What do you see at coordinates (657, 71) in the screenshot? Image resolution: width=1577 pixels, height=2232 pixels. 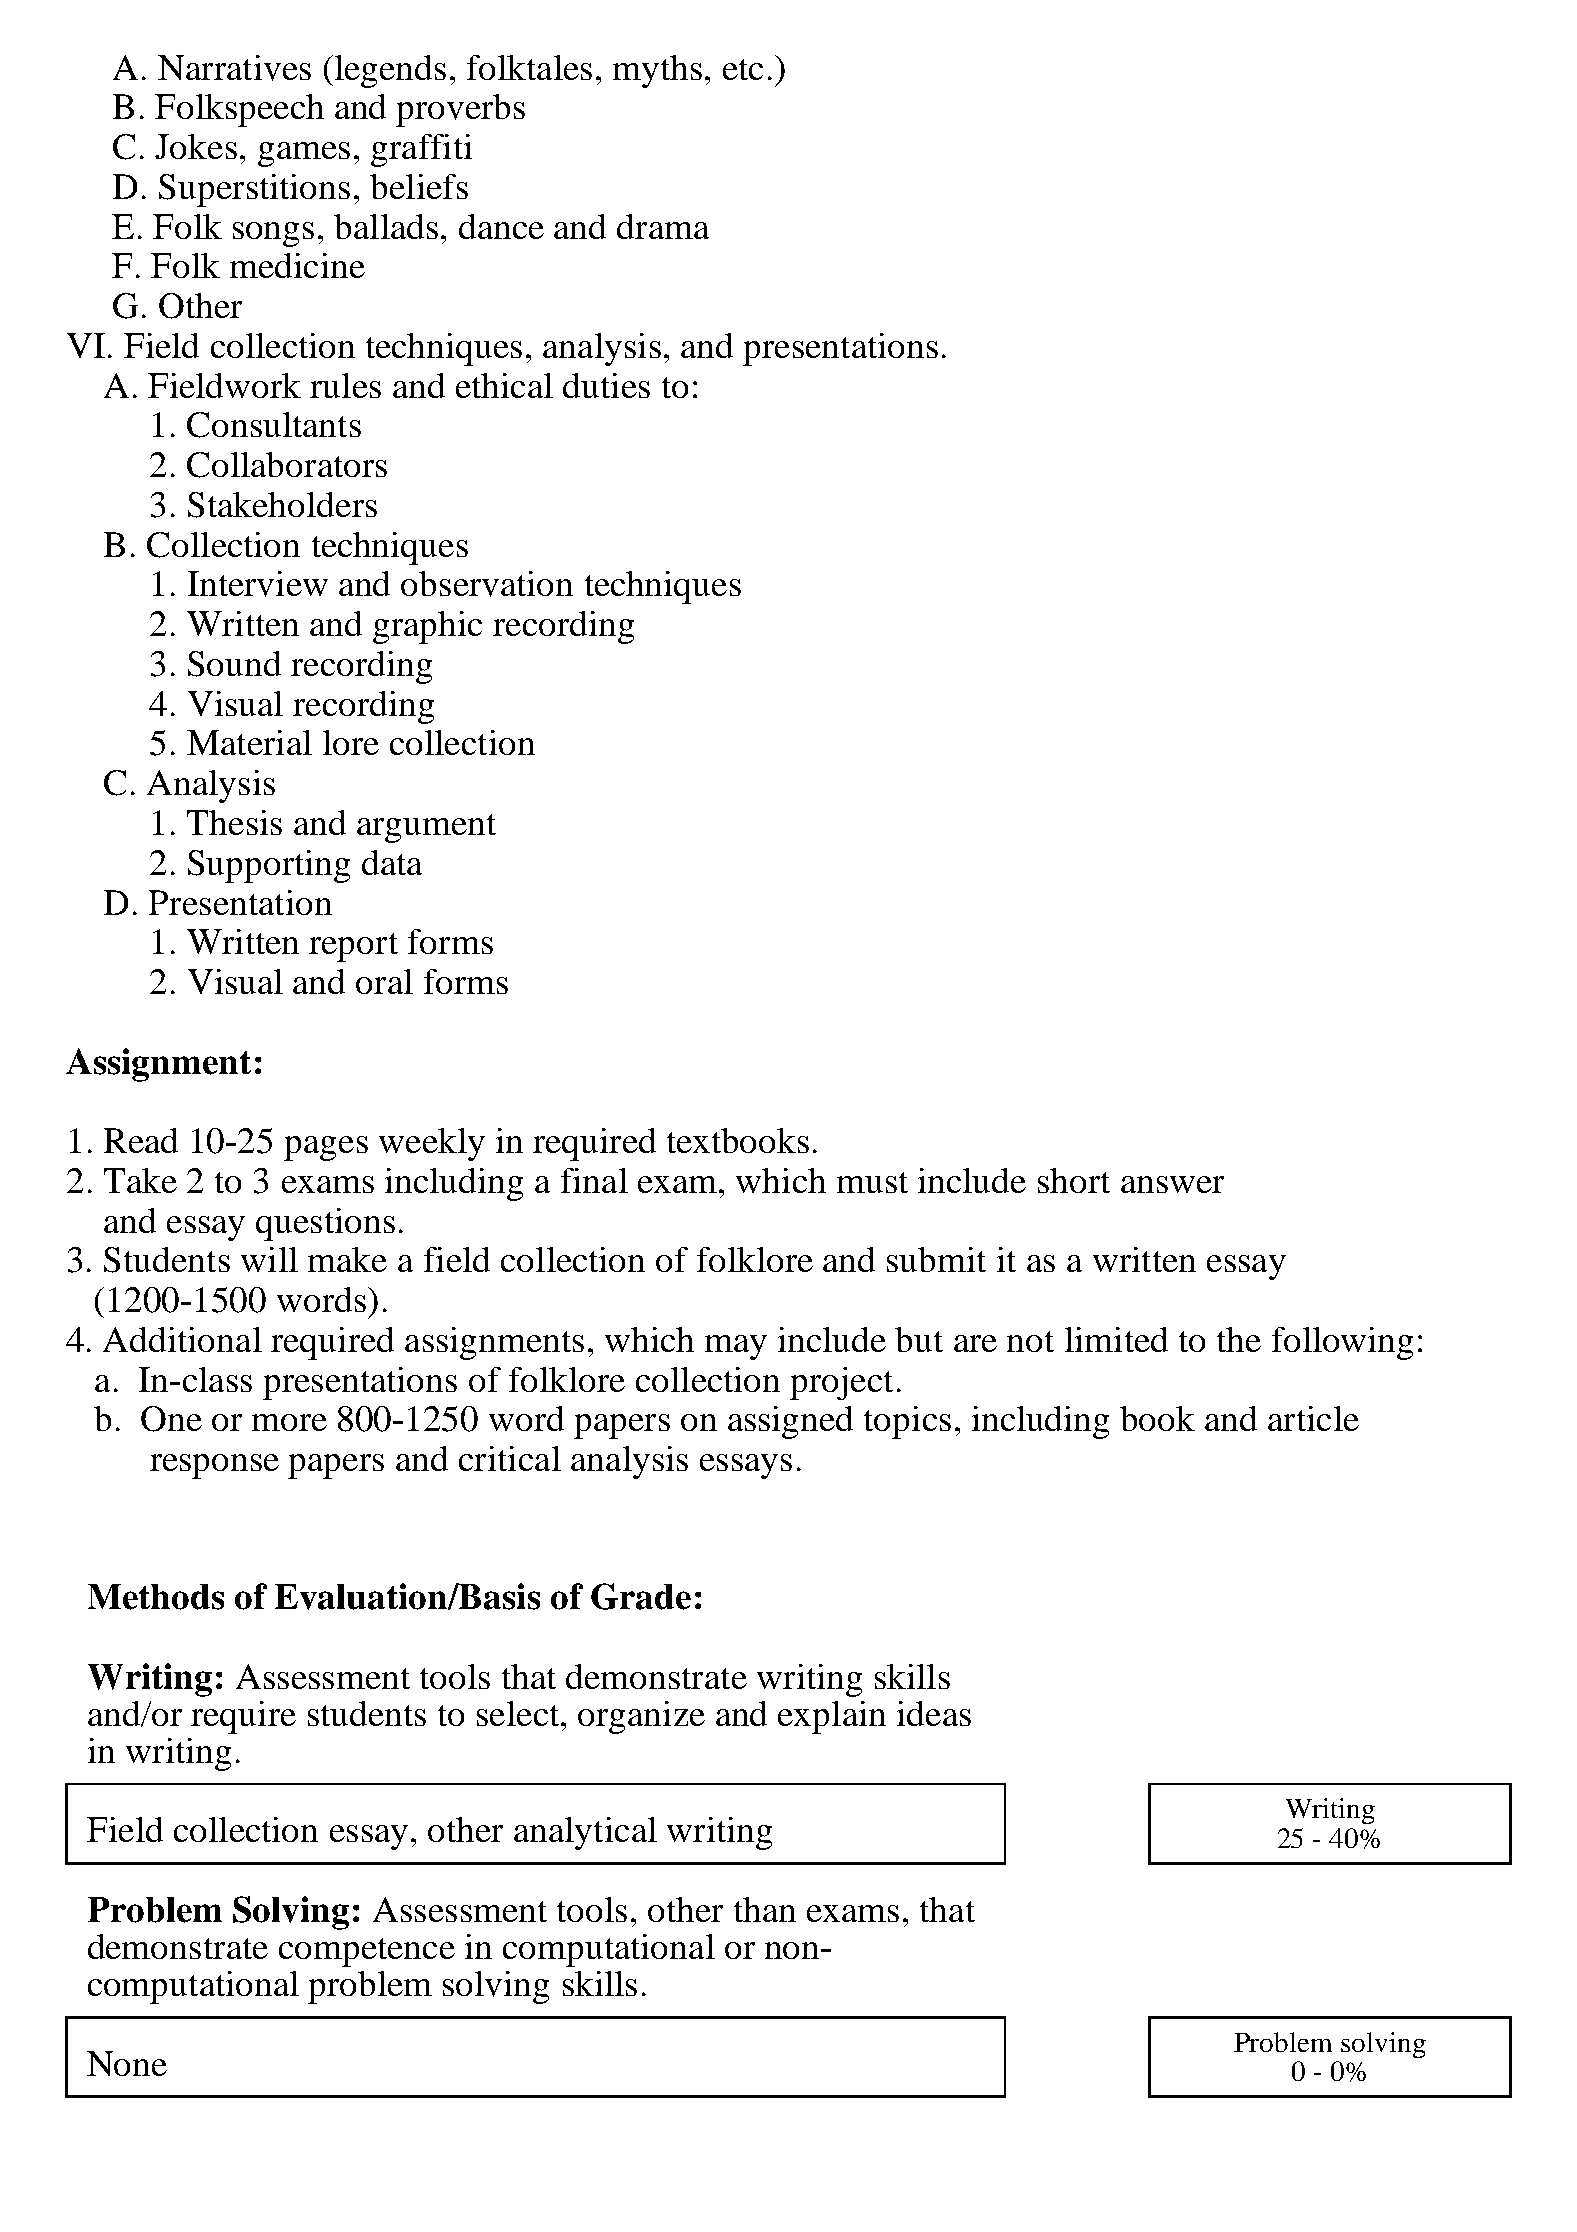 I see `myths` at bounding box center [657, 71].
